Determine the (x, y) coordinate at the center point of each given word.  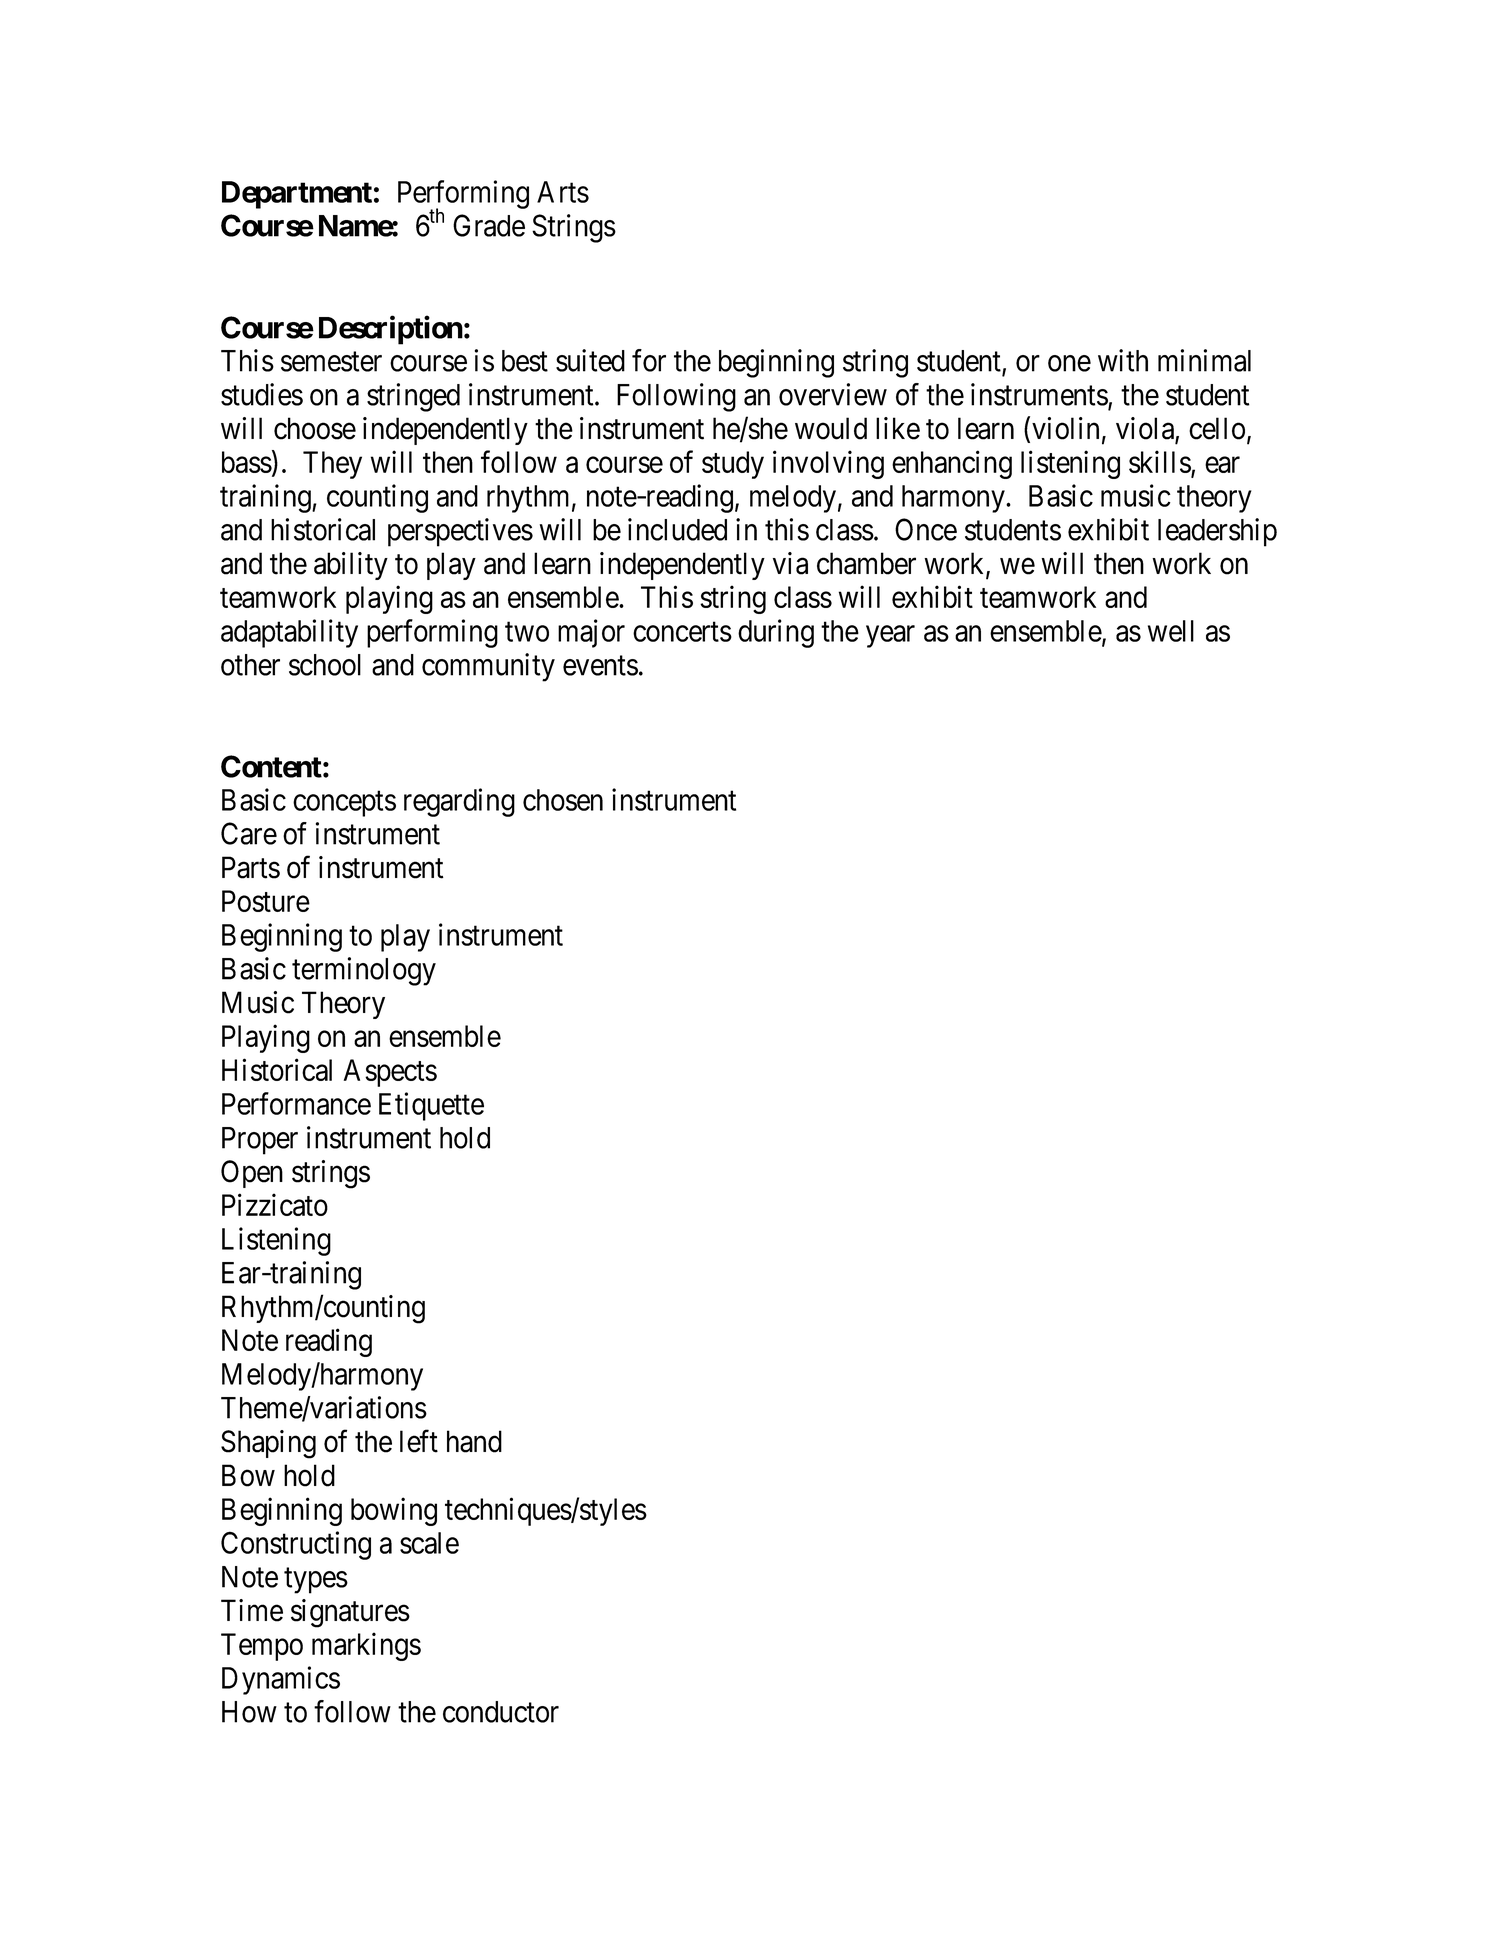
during (776, 633)
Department (297, 195)
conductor (501, 1712)
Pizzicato (275, 1204)
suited (590, 360)
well (1171, 631)
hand (474, 1441)
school (325, 665)
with (1123, 360)
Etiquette (431, 1106)
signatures (350, 1613)
